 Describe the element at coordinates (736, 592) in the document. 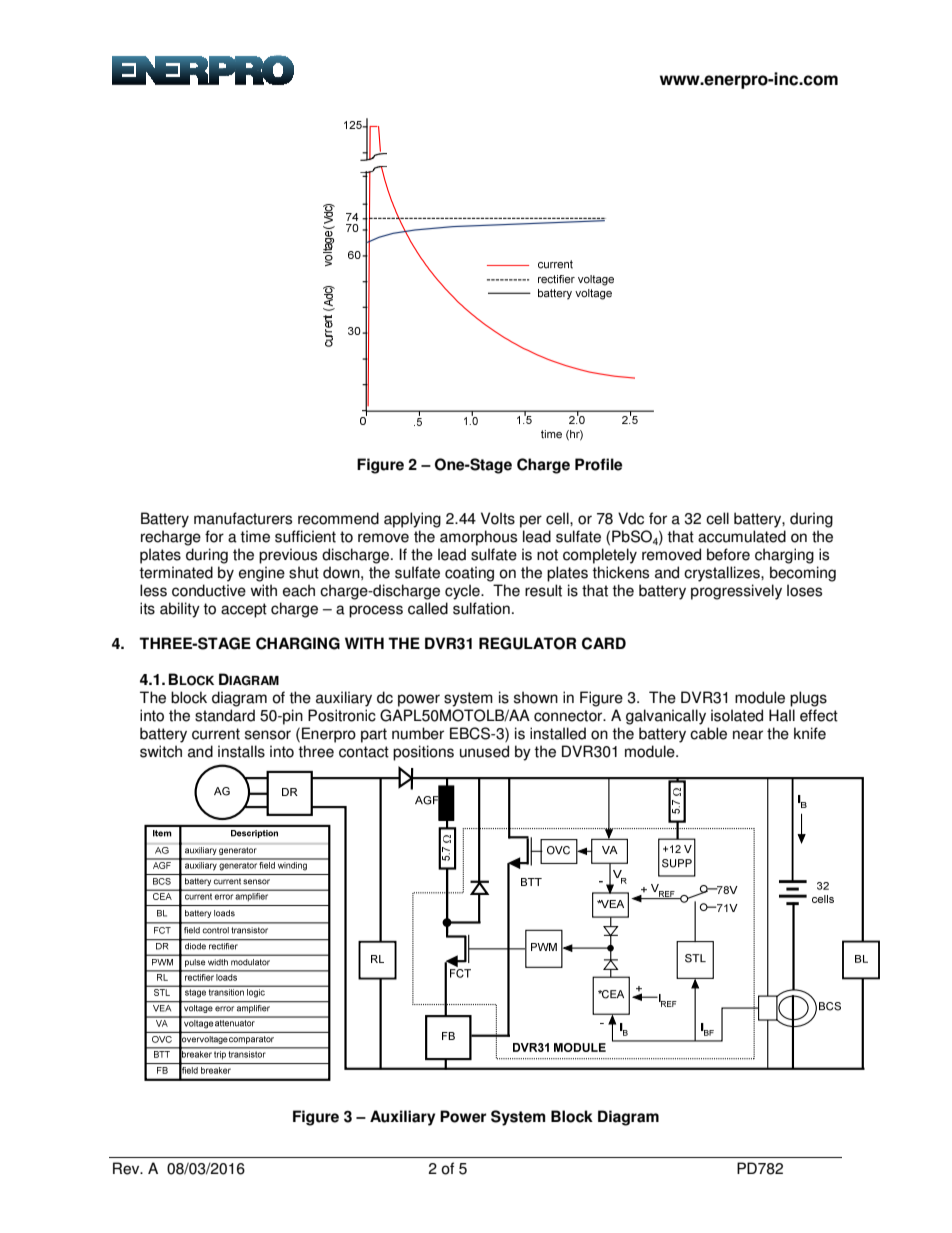

I see `progressively` at that location.
